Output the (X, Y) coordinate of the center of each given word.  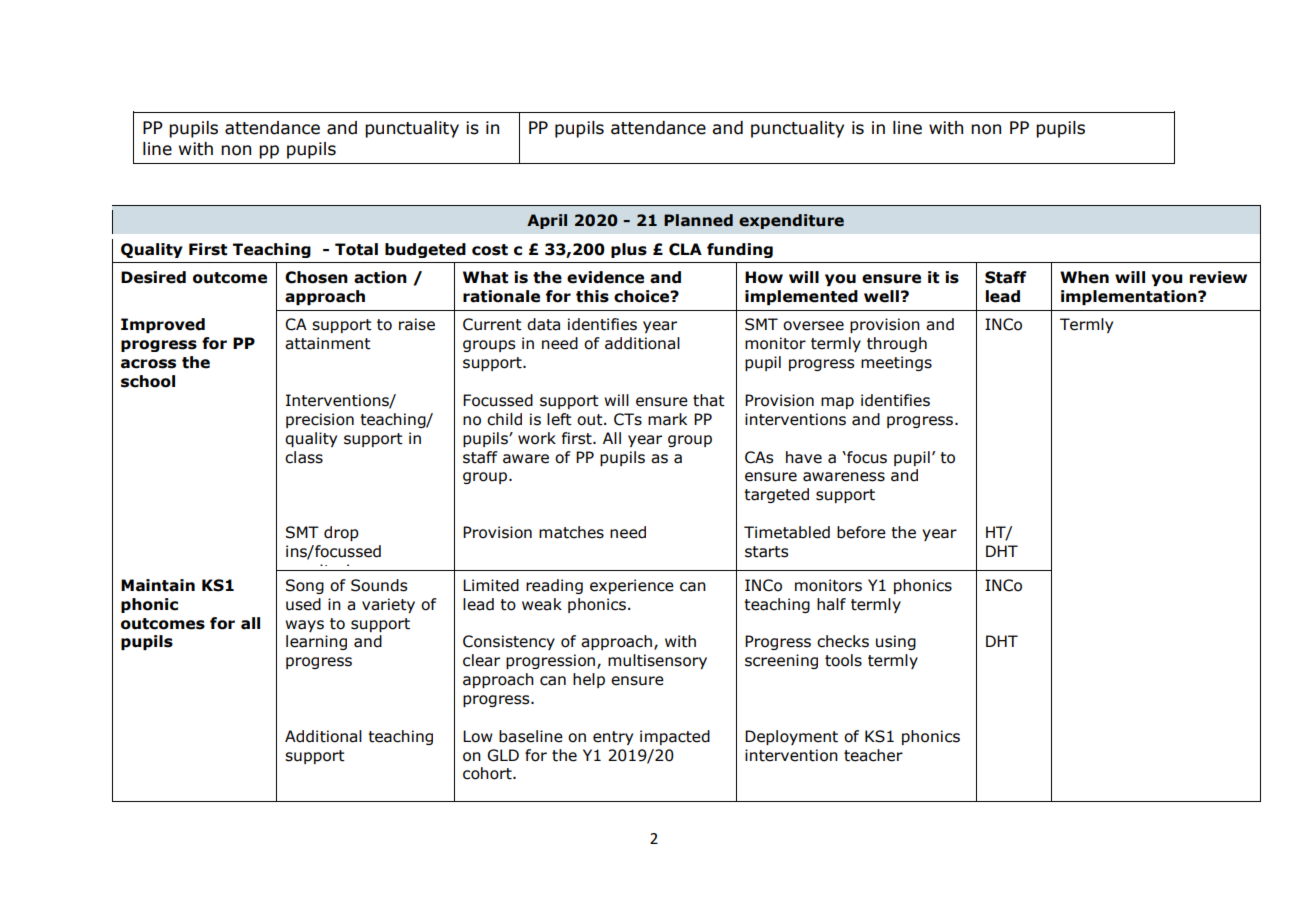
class (304, 457)
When (1084, 277)
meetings (896, 363)
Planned (698, 220)
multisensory (657, 661)
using (896, 642)
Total (356, 249)
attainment (328, 343)
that (709, 400)
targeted (776, 495)
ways (304, 626)
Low (478, 736)
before (861, 532)
